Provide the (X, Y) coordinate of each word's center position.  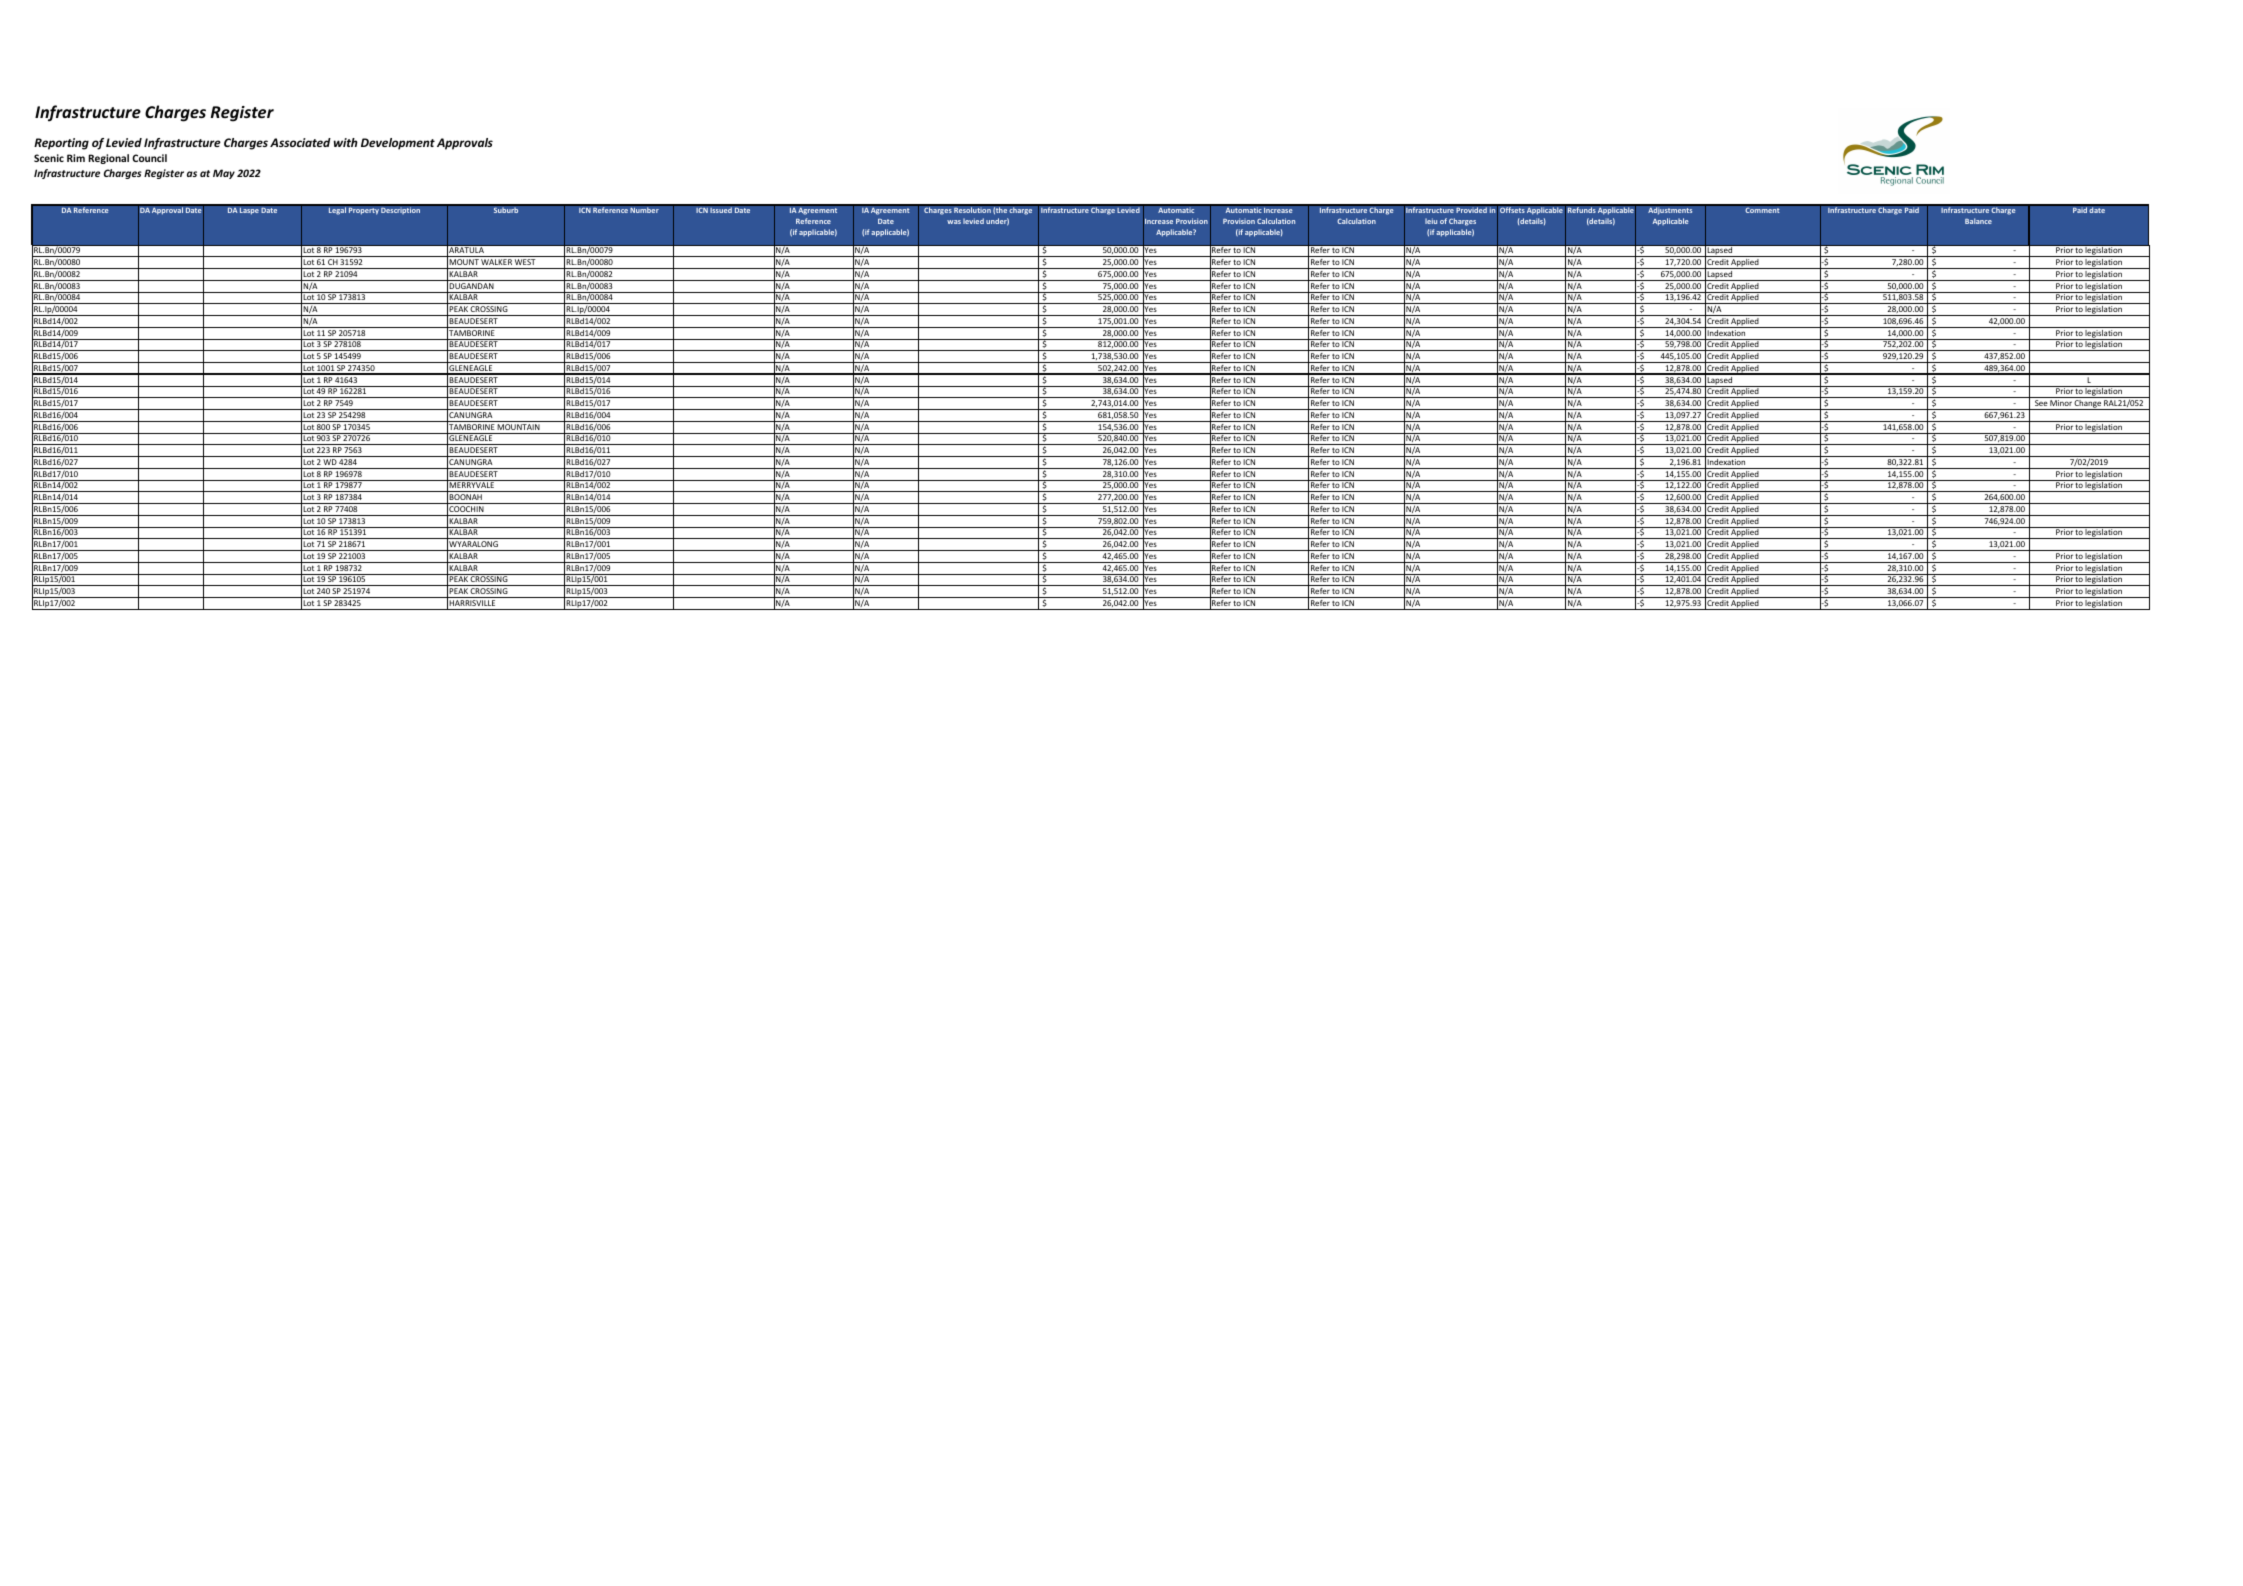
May (224, 174)
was (954, 222)
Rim (76, 158)
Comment (1762, 210)
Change (2088, 405)
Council (149, 158)
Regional (108, 159)
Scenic (49, 158)
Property (363, 211)
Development (398, 144)
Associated (300, 142)
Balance (1978, 221)
